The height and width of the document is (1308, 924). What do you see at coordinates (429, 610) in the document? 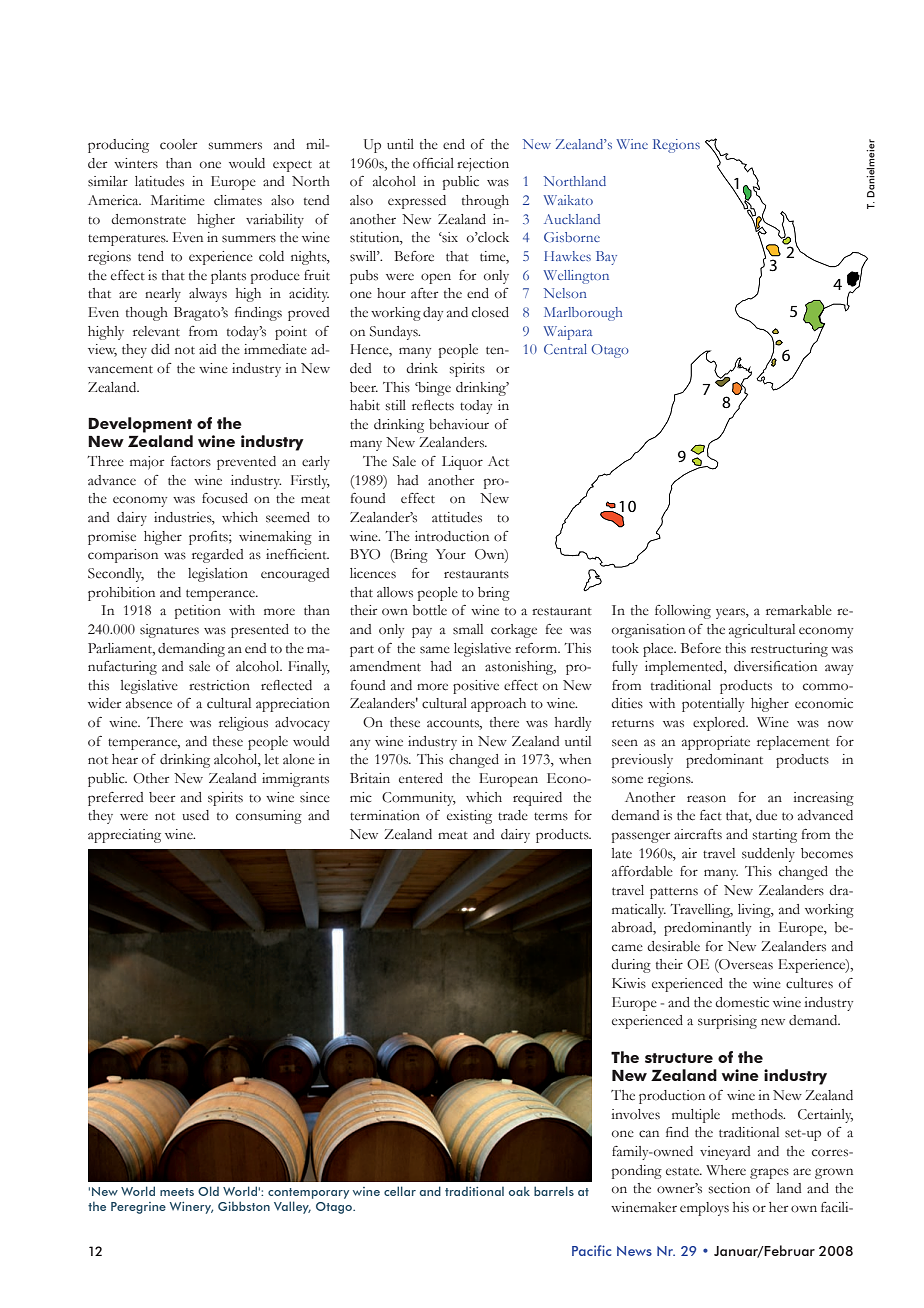
I see `bottle` at bounding box center [429, 610].
